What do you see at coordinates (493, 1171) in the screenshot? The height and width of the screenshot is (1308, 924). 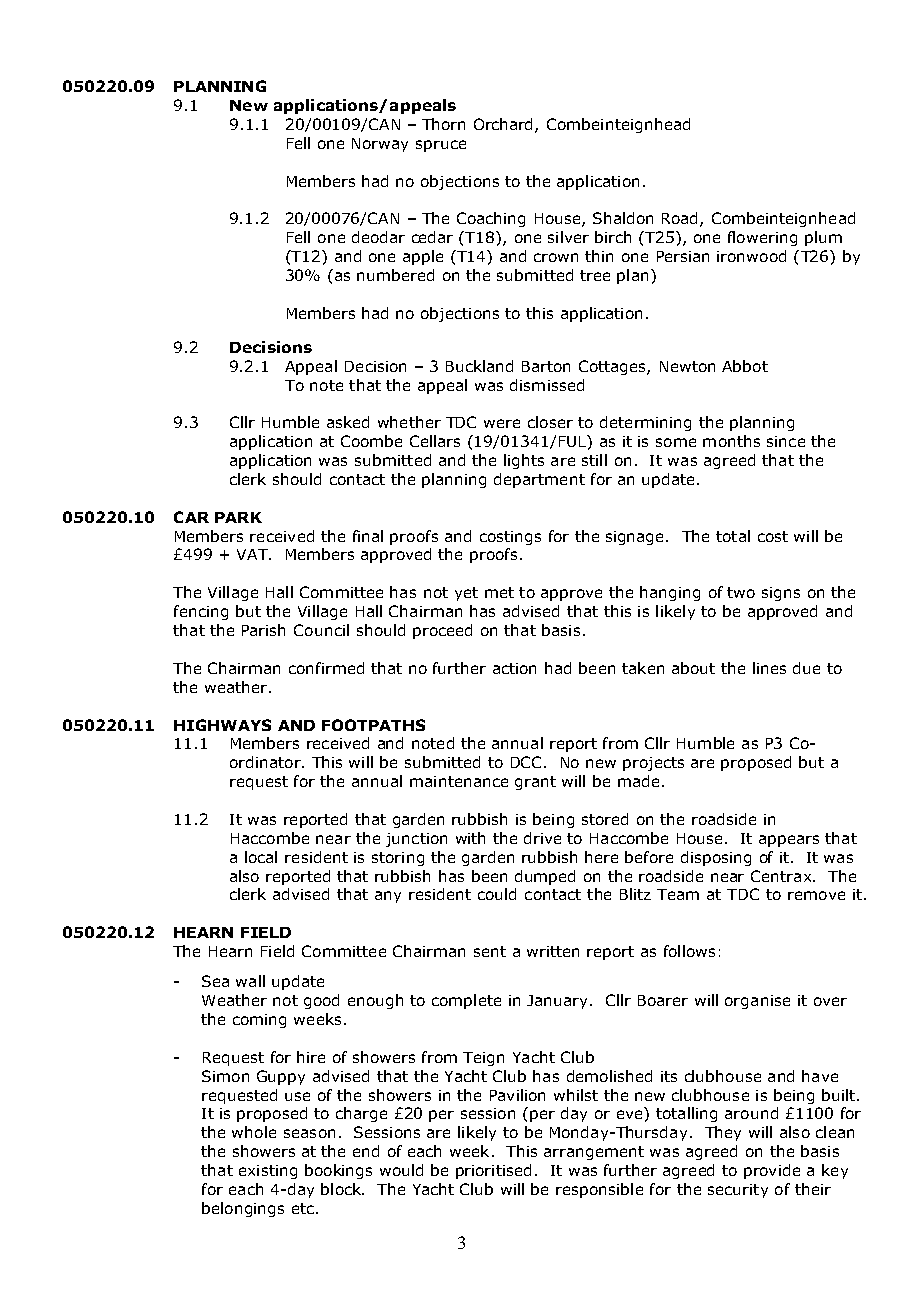 I see `prioritised` at bounding box center [493, 1171].
